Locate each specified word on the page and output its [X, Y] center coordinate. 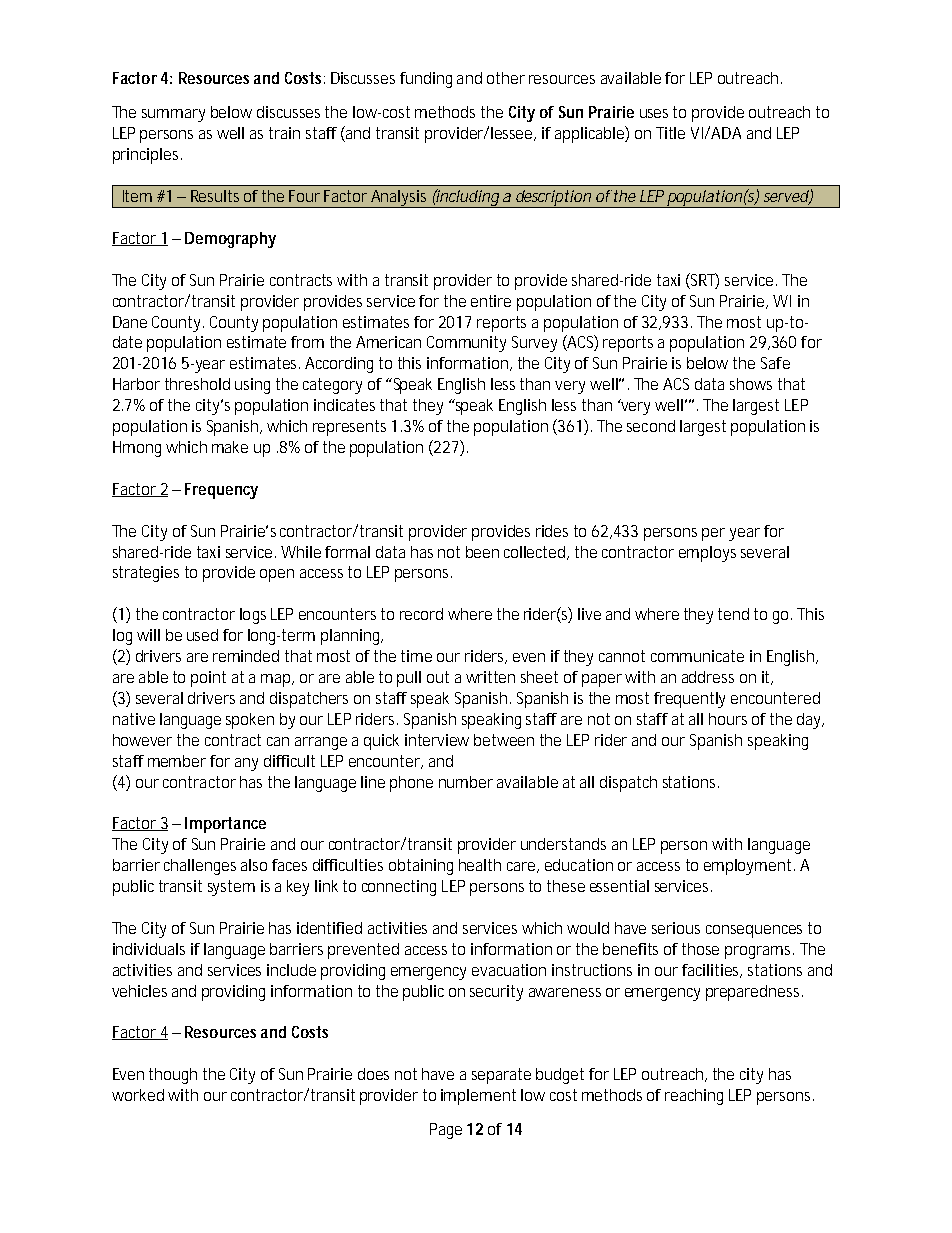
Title [670, 133]
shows [751, 384]
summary [173, 115]
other [506, 78]
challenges [200, 867]
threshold [197, 384]
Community [466, 344]
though [173, 1076]
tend [733, 614]
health [480, 865]
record [421, 614]
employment [749, 867]
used [202, 635]
